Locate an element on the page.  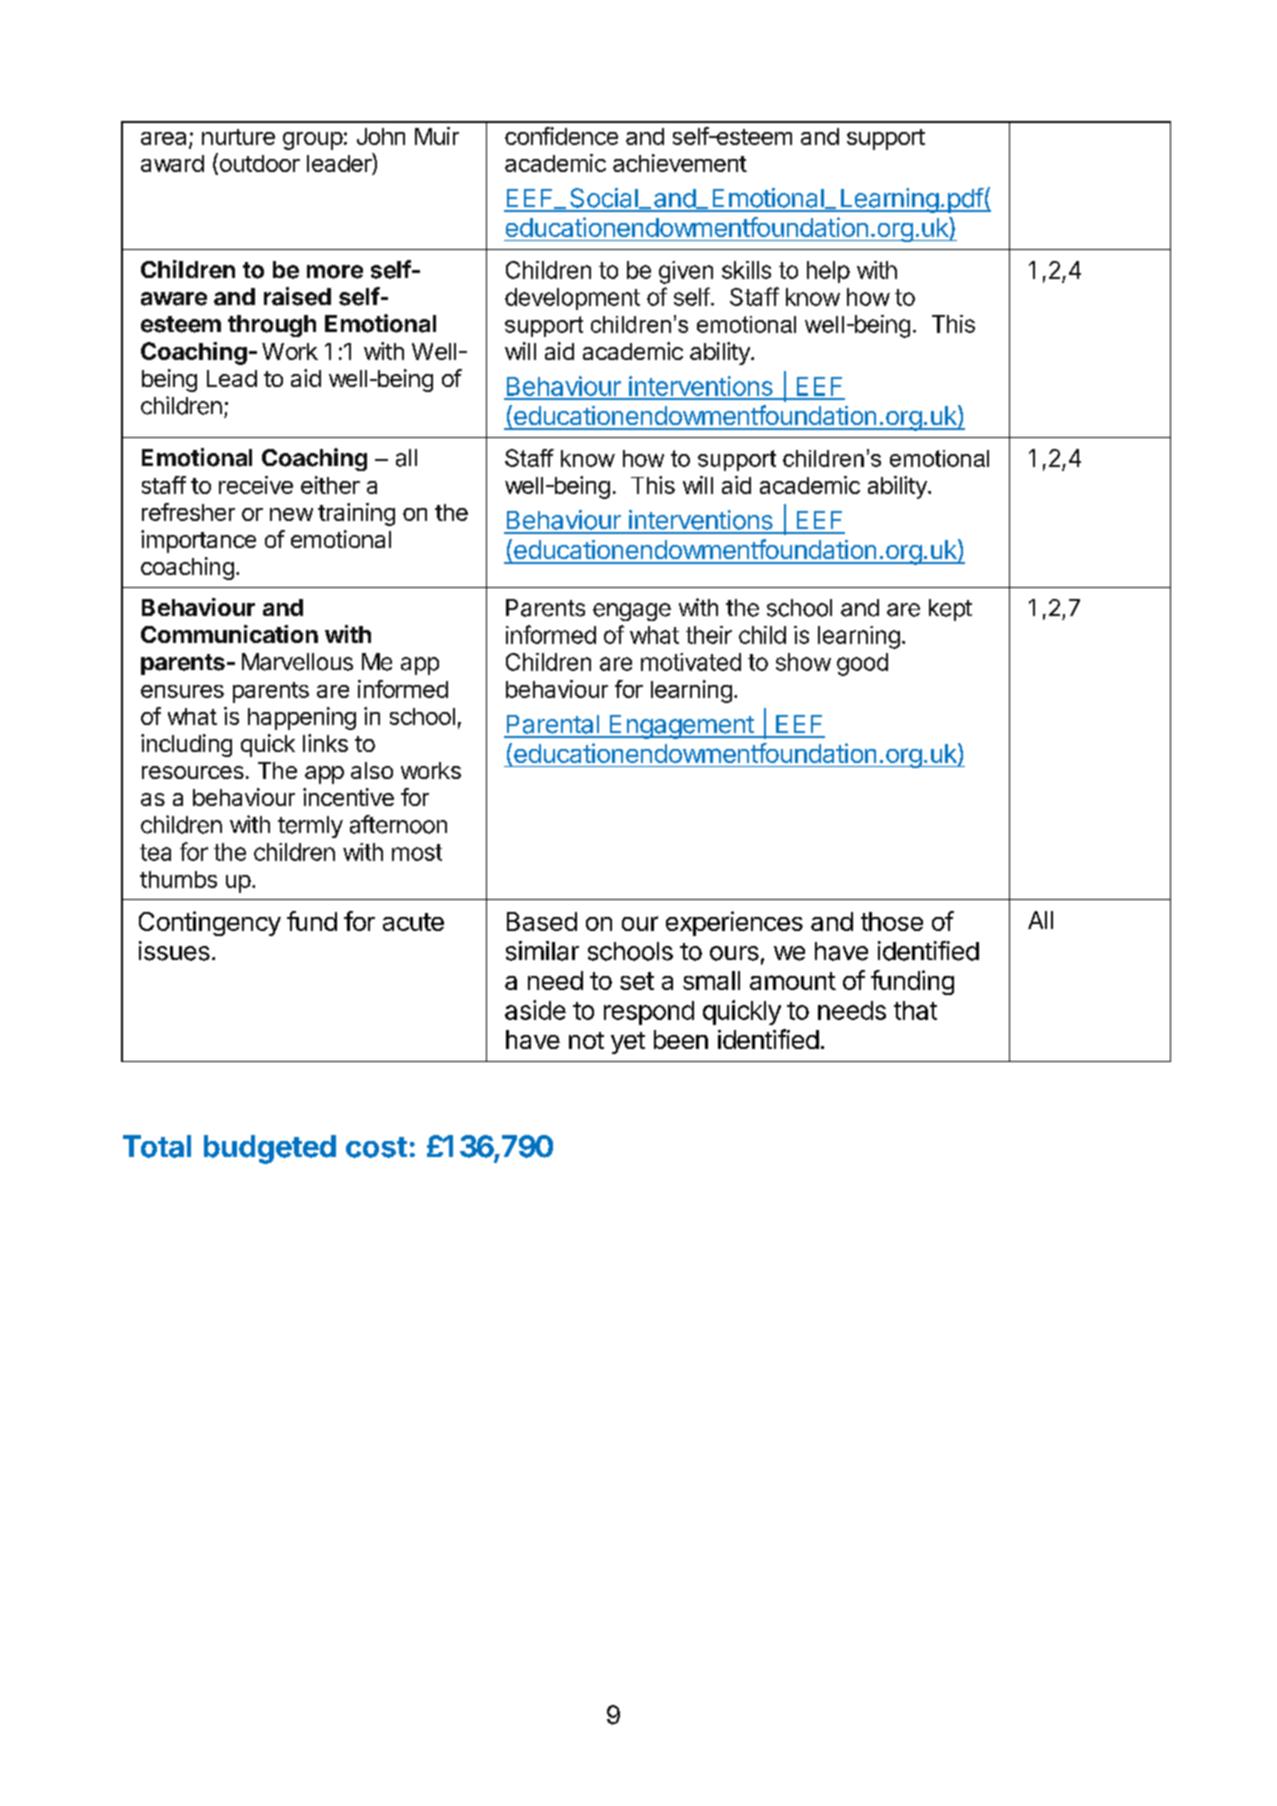
outdoor is located at coordinates (258, 163).
